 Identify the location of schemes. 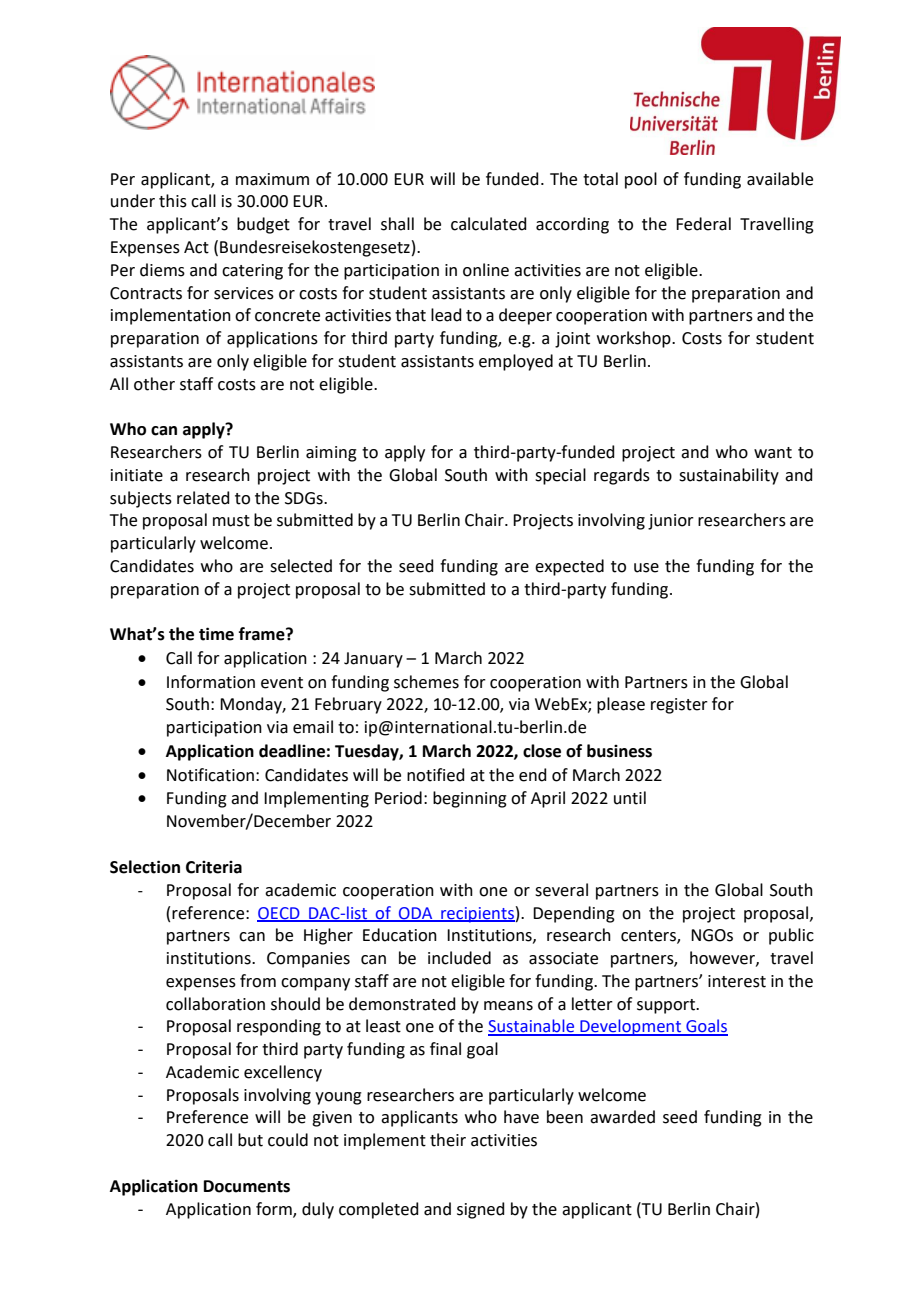
(426, 682).
